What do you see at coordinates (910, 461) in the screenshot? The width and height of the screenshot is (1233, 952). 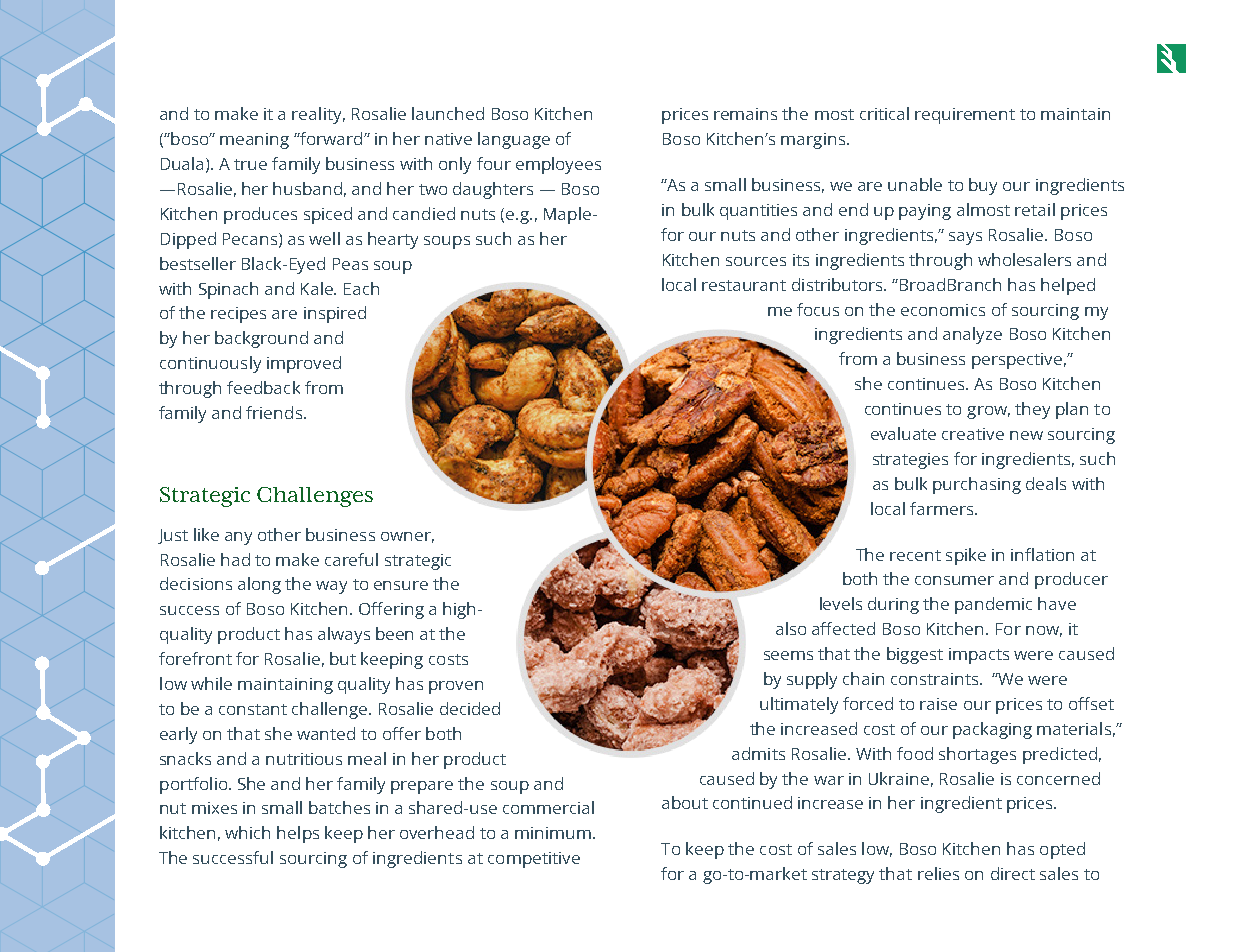 I see `strategies` at bounding box center [910, 461].
